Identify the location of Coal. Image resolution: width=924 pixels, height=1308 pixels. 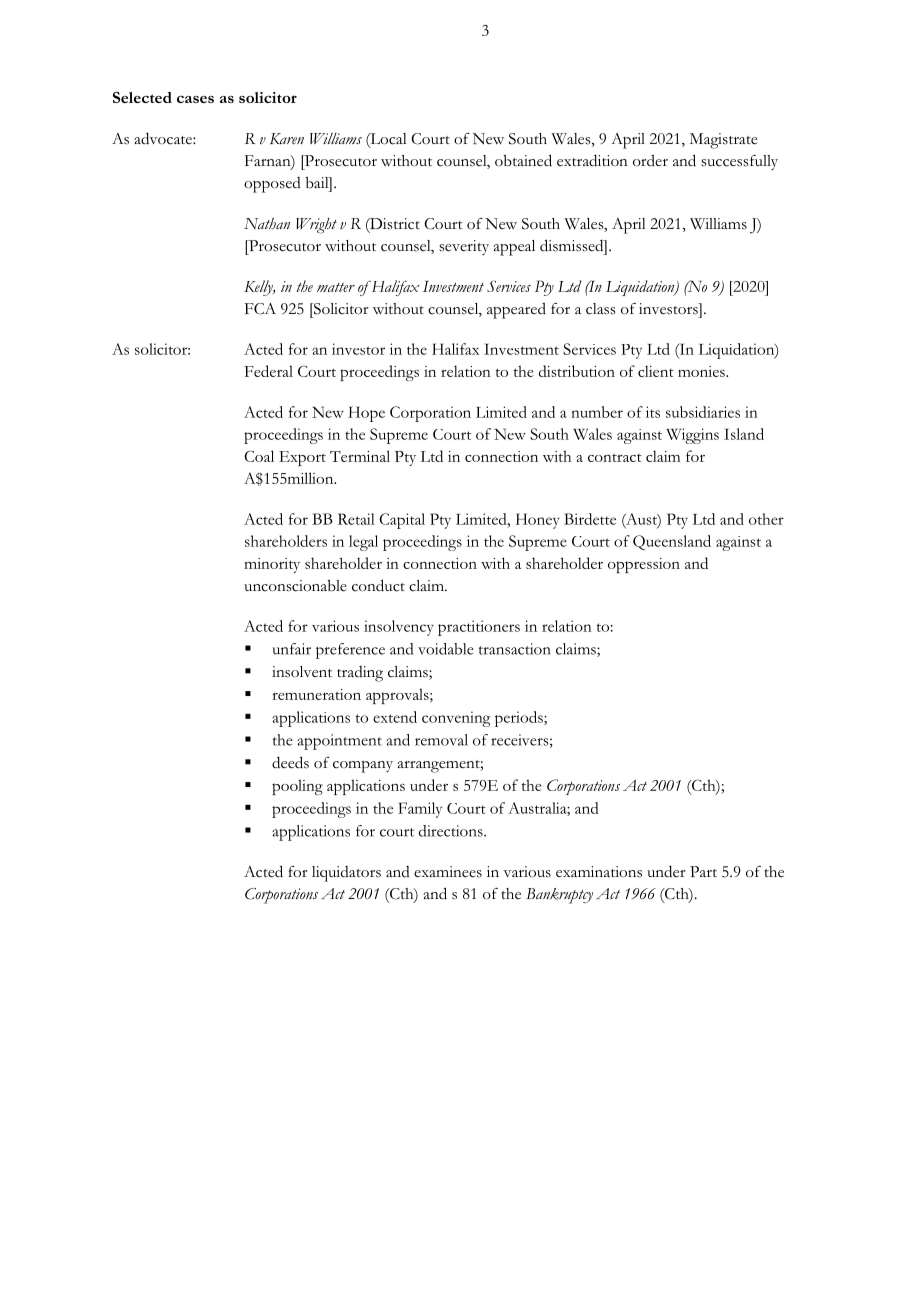
(259, 456).
